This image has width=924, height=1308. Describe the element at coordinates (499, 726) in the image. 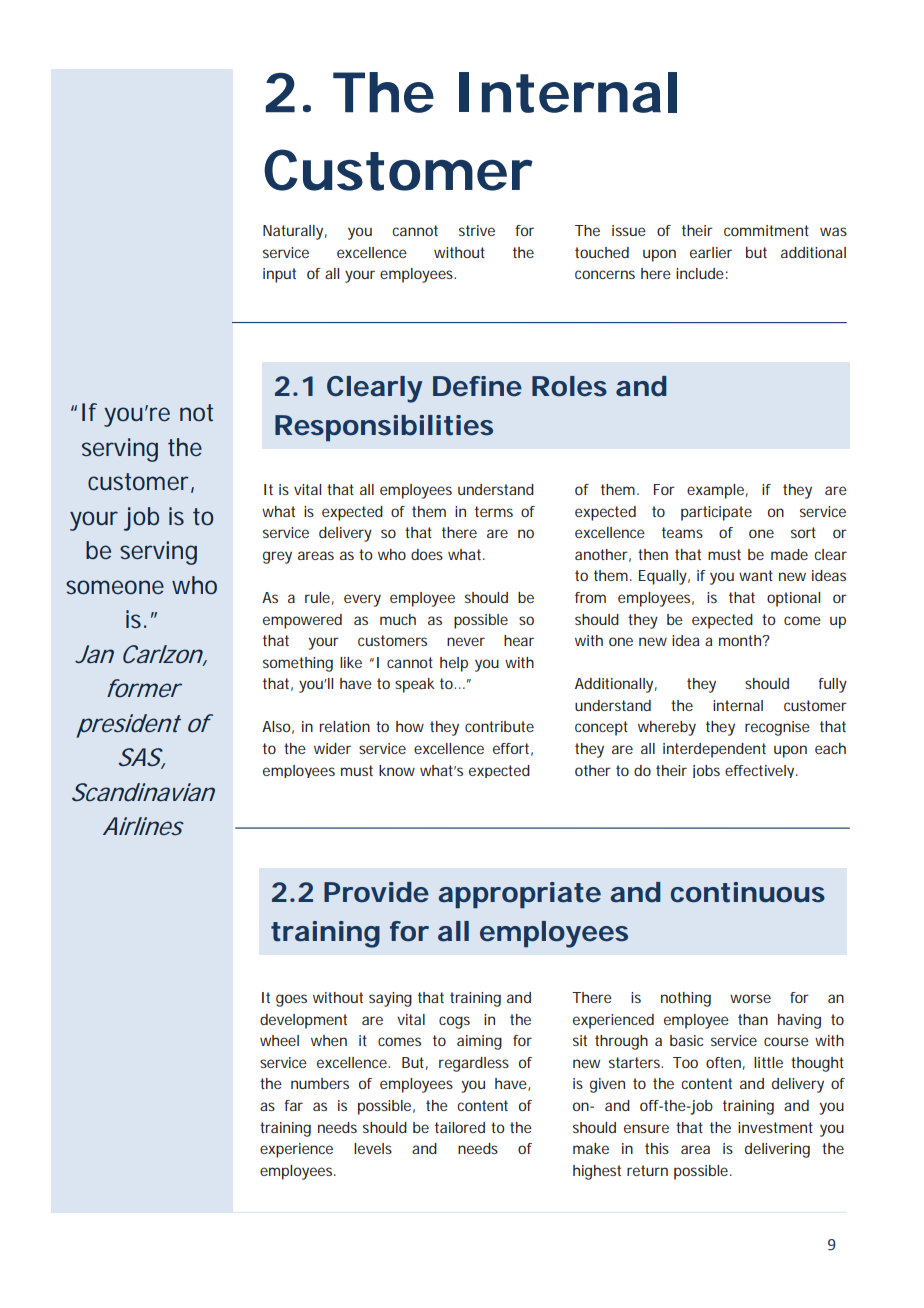

I see `contribute` at that location.
